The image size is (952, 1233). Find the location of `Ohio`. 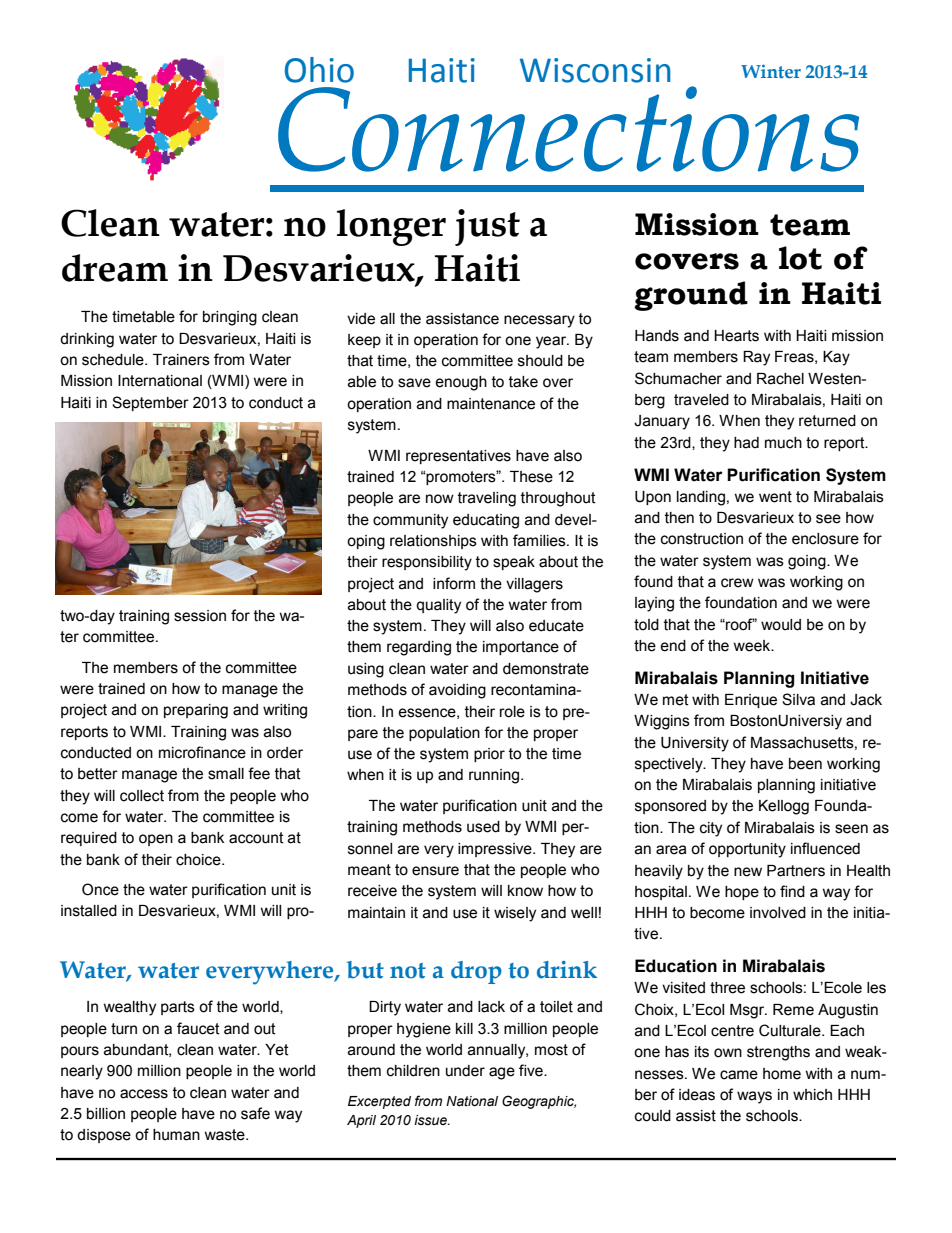

Ohio is located at coordinates (319, 70).
